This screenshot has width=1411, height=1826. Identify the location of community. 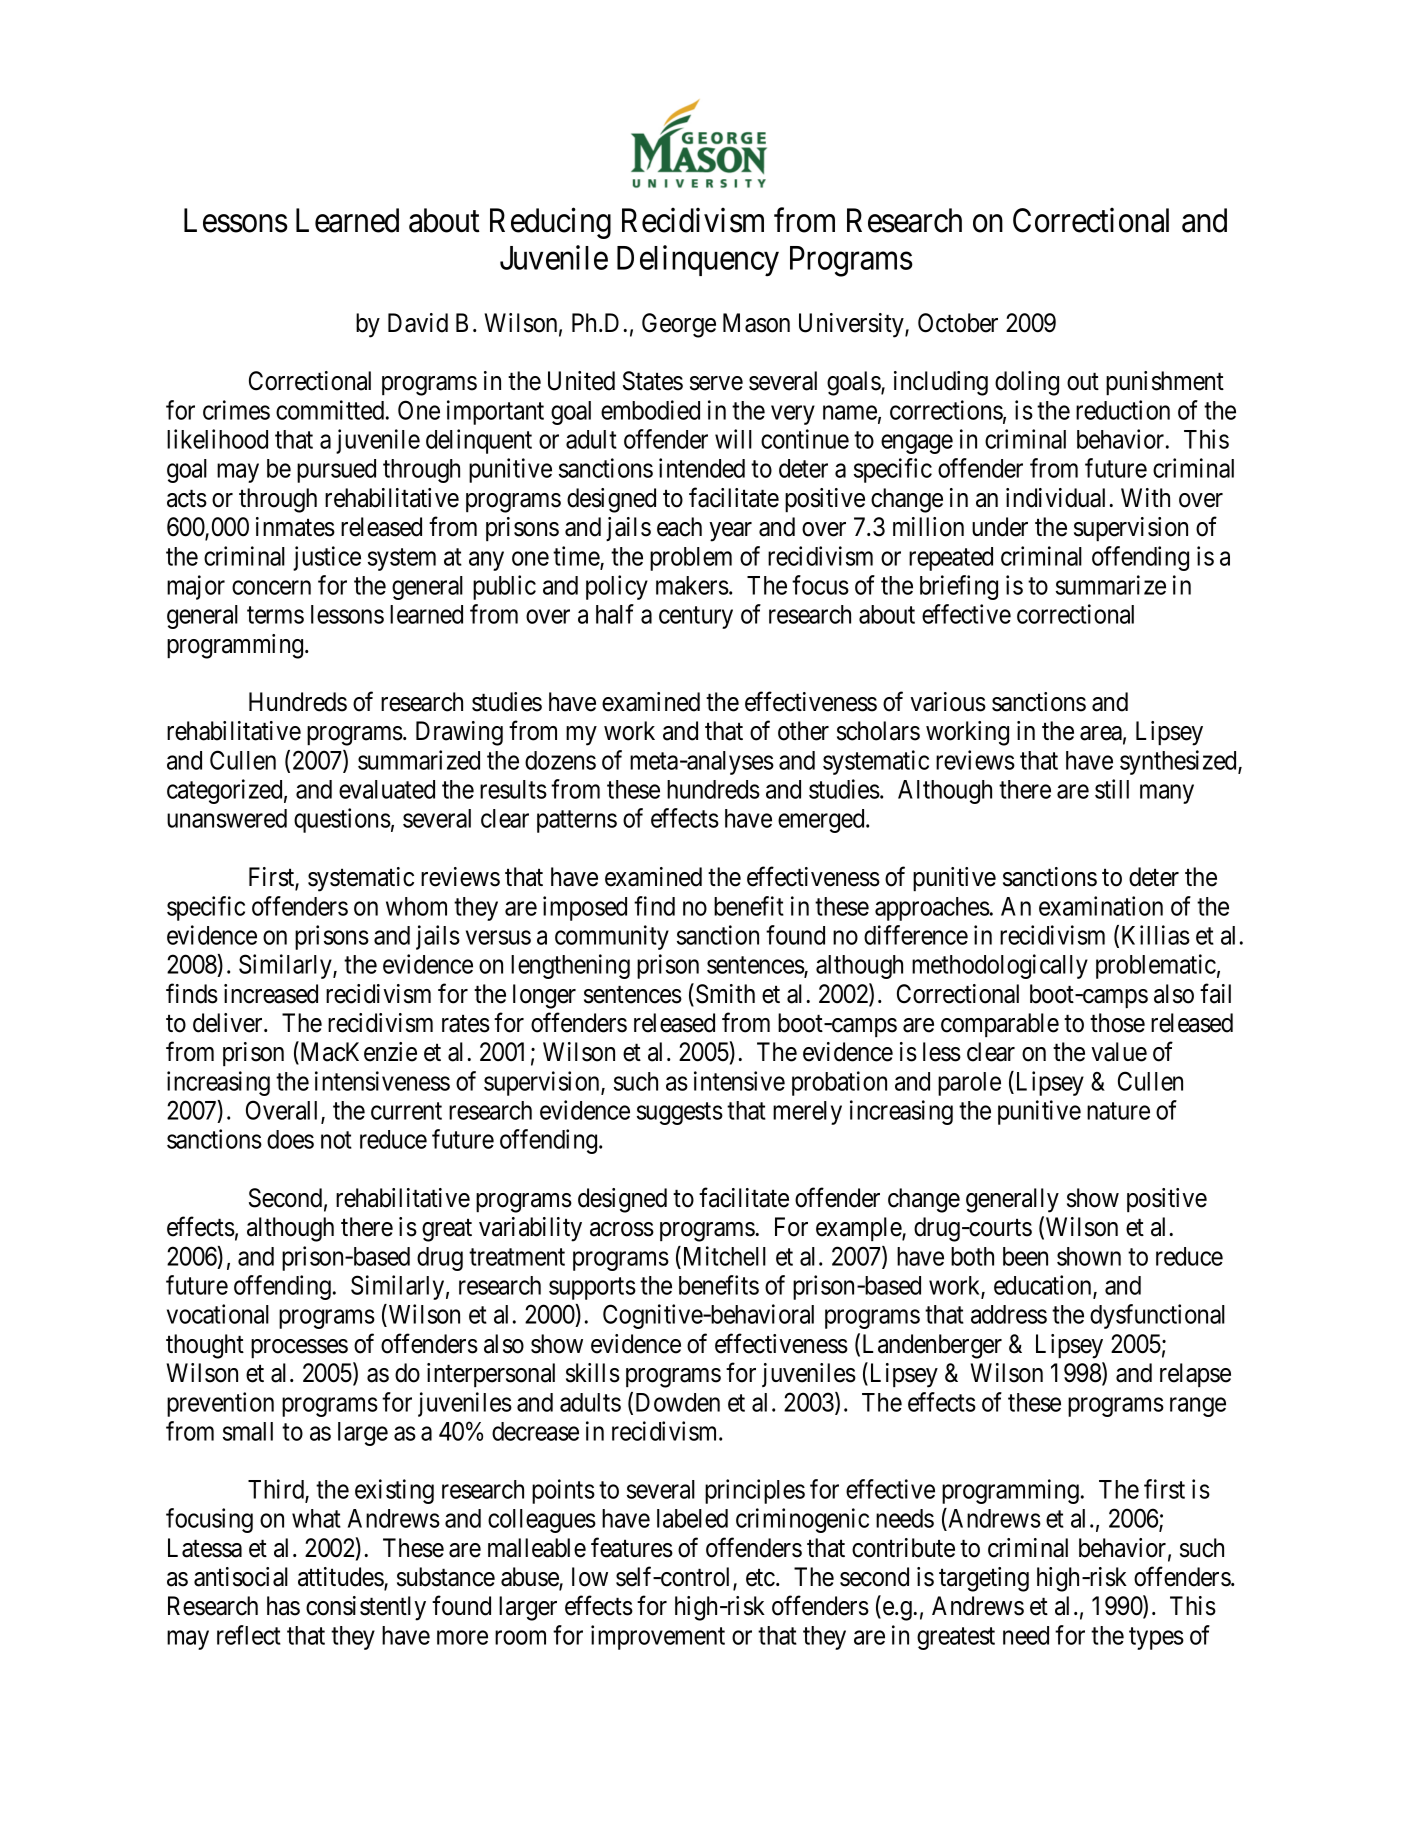
(612, 937).
